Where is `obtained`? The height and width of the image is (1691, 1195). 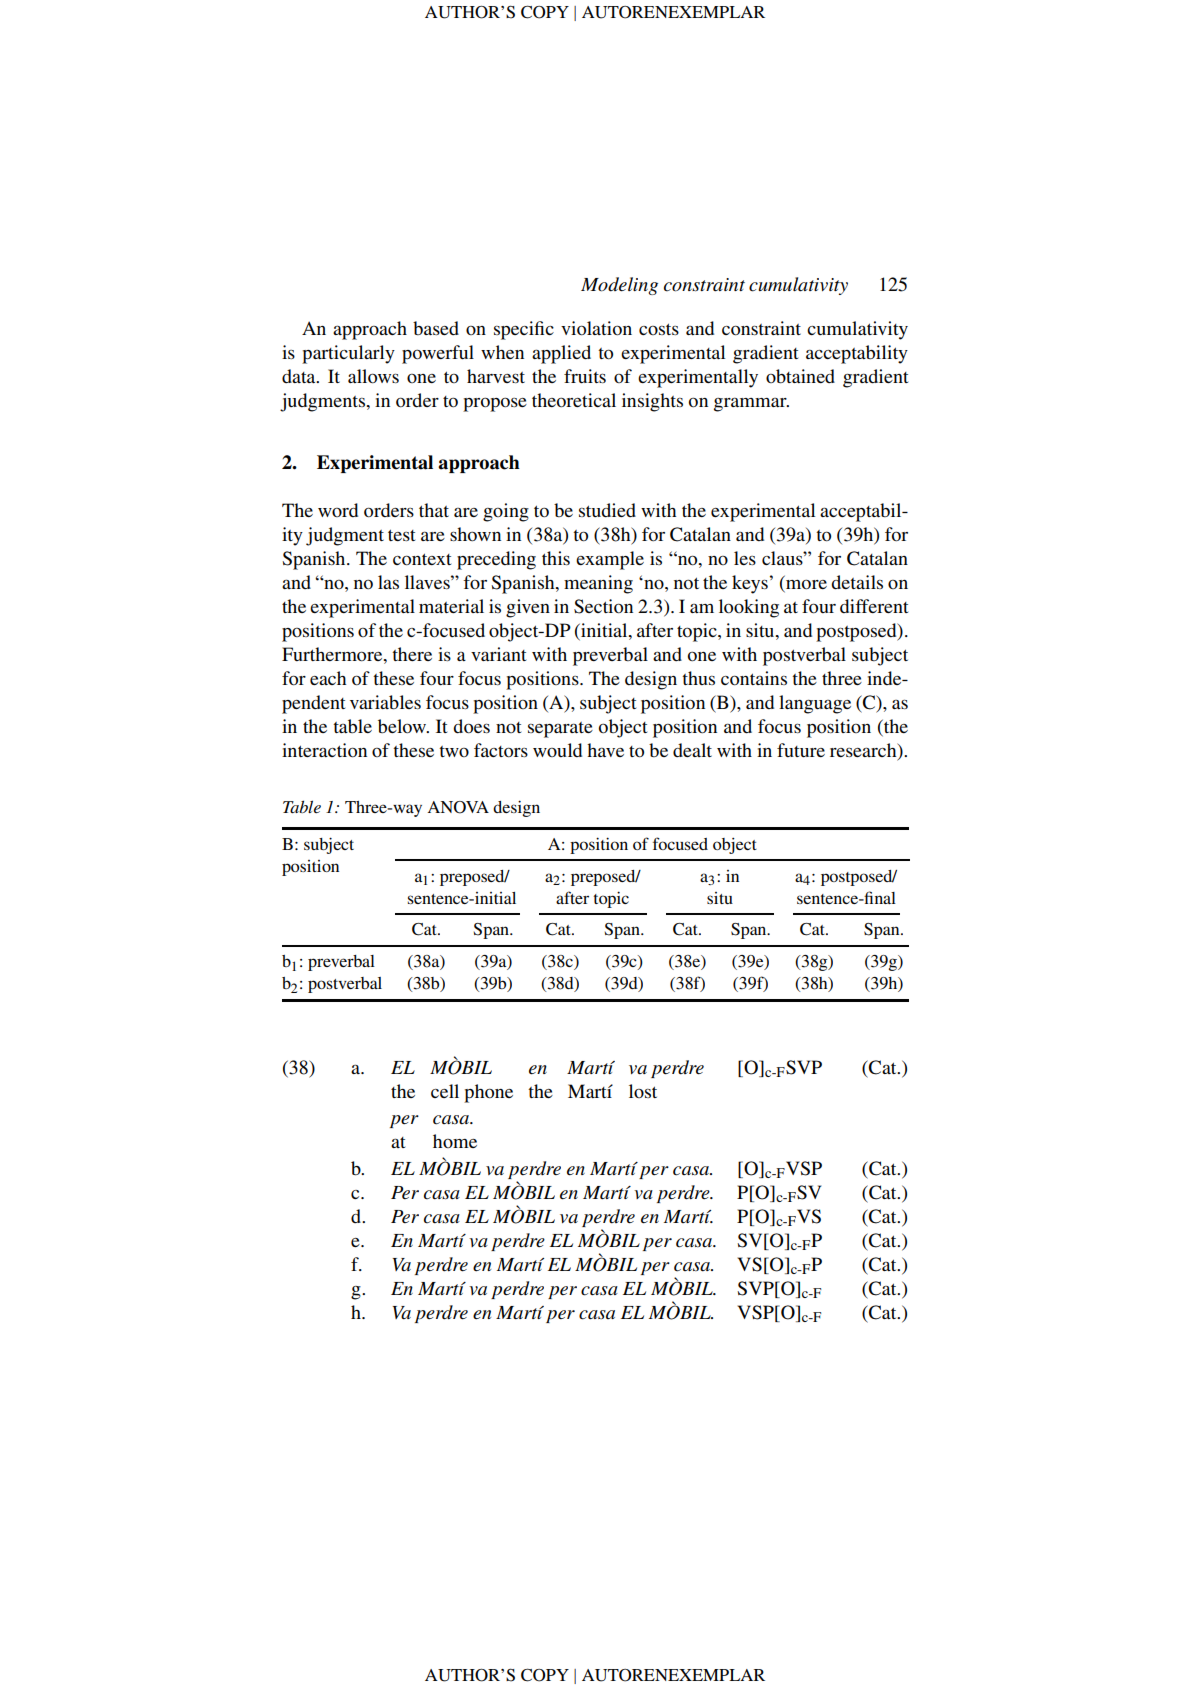 obtained is located at coordinates (800, 376).
